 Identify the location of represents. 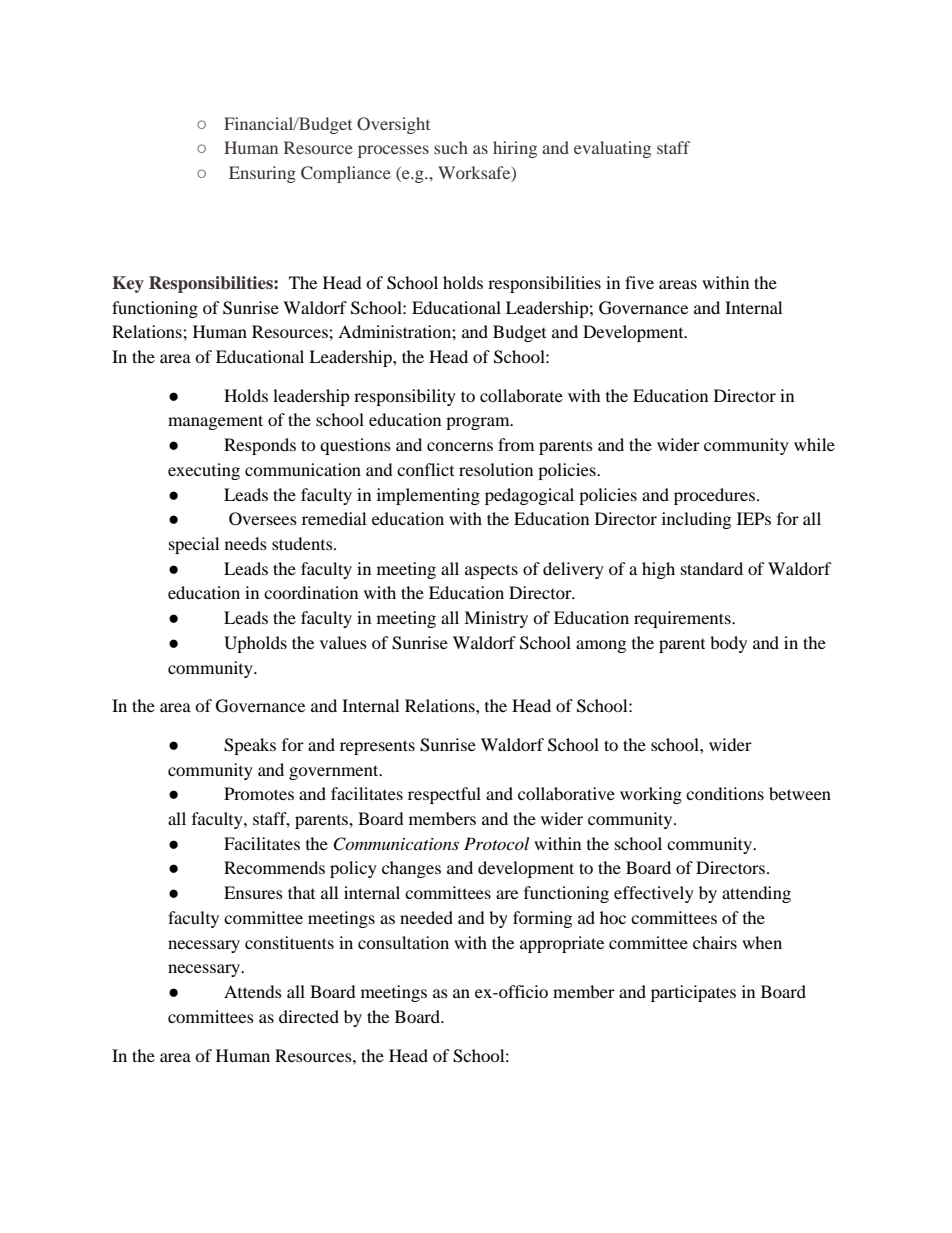
(377, 747).
